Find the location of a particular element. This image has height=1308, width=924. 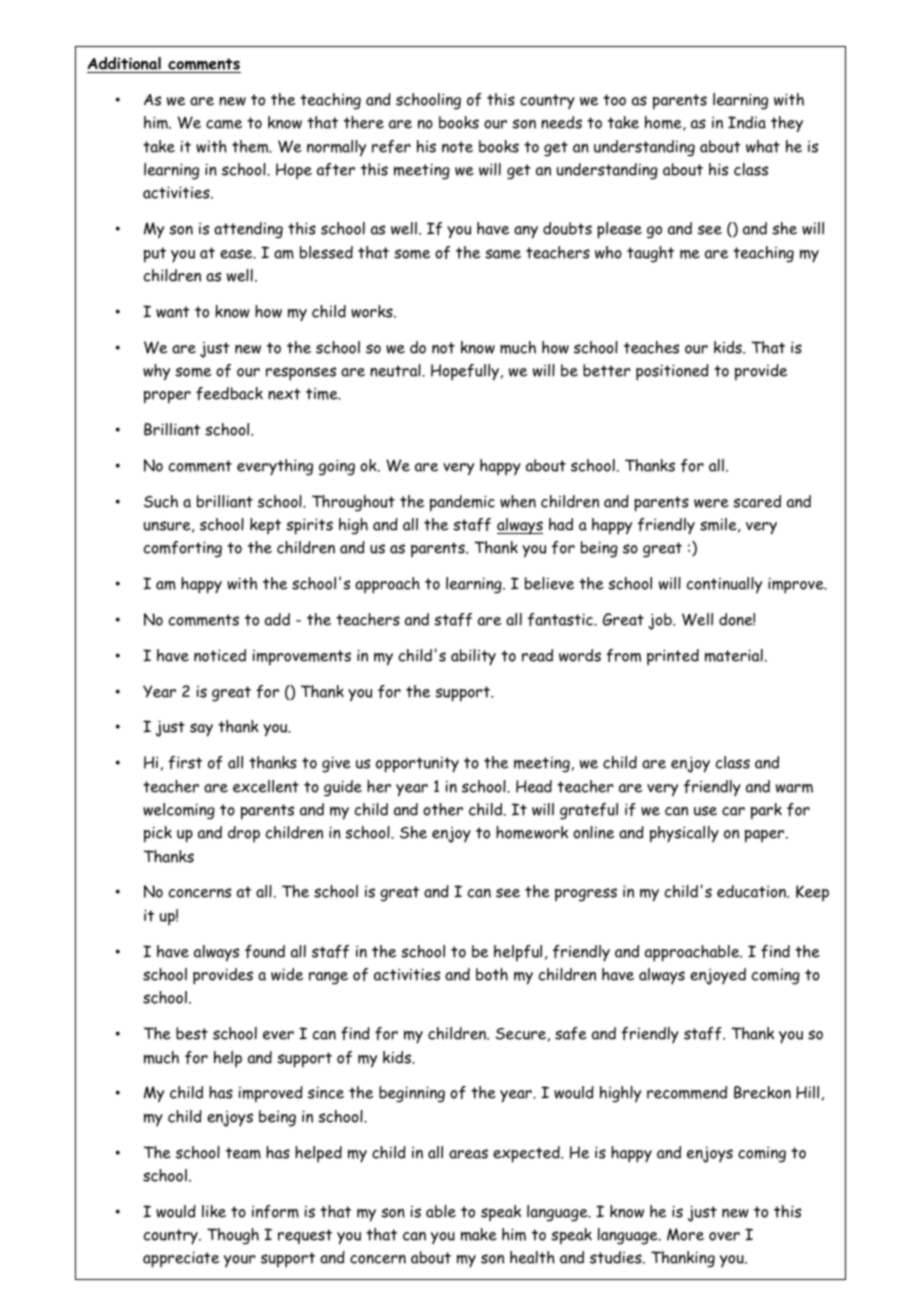

came is located at coordinates (224, 124).
